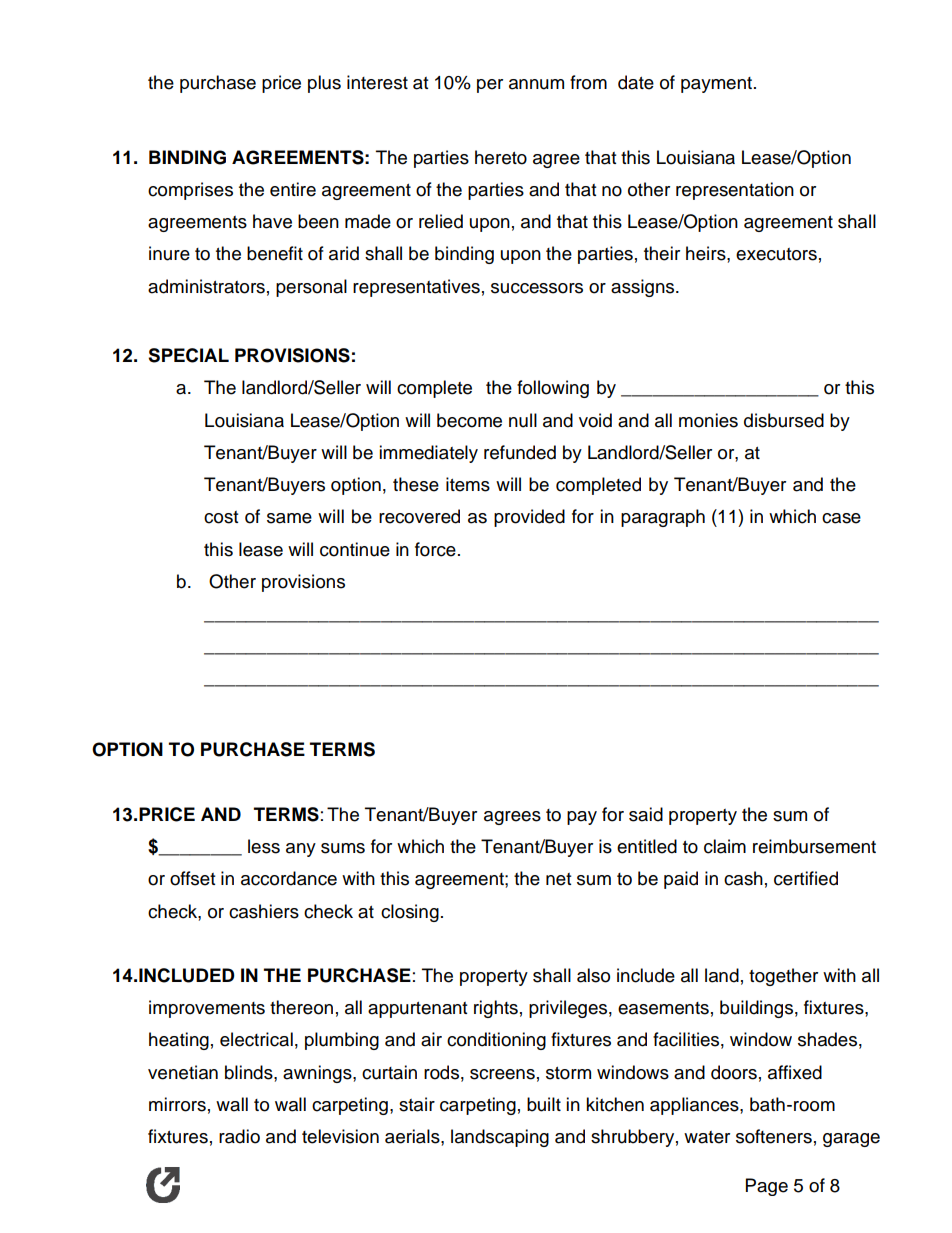  I want to click on radio, so click(239, 1136).
